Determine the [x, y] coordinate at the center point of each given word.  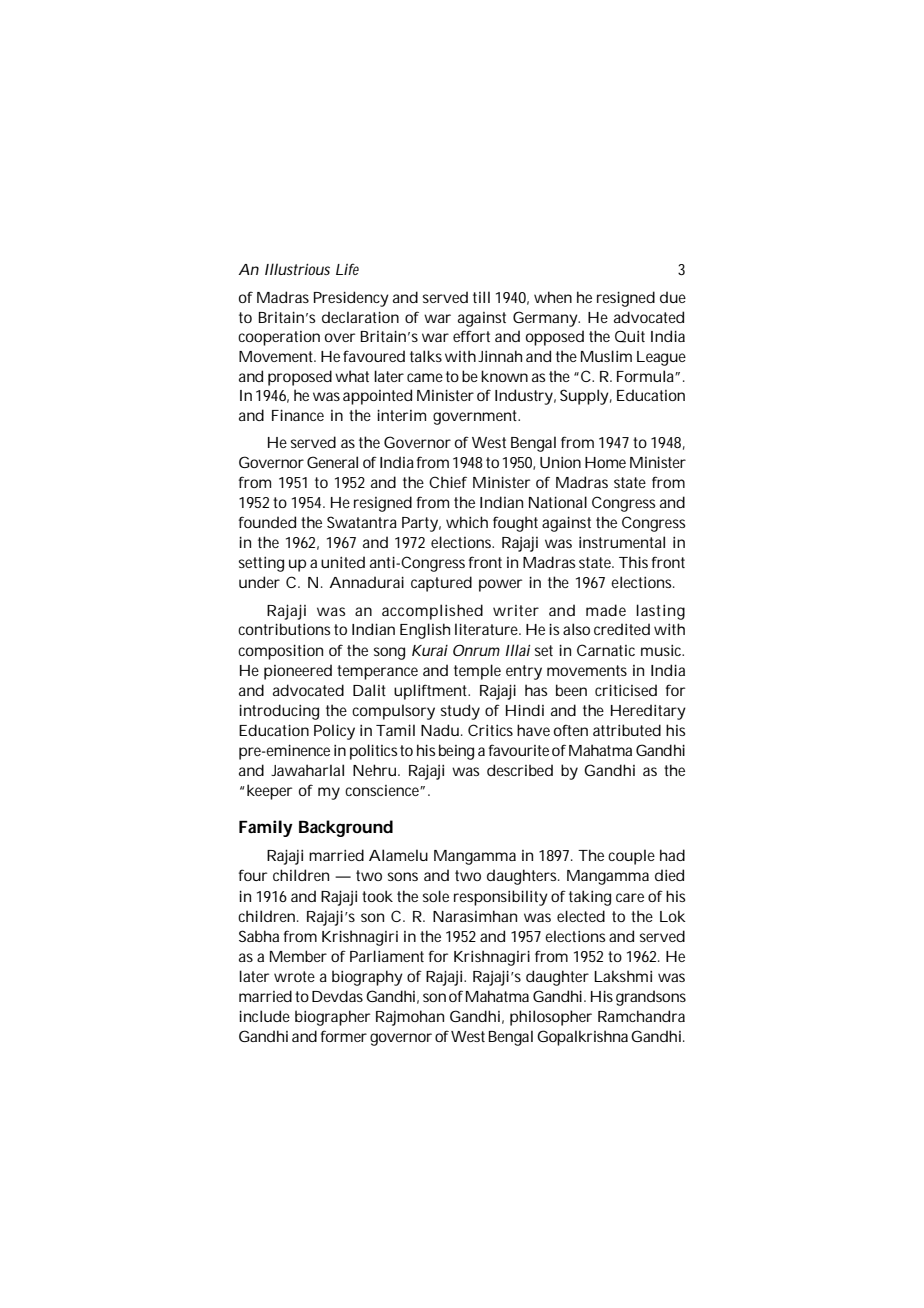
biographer [332, 1018]
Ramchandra [641, 1016]
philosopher [551, 1018]
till [481, 297]
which [467, 522]
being [456, 752]
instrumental [622, 542]
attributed [627, 730]
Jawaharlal [307, 770]
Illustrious [297, 269]
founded [267, 522]
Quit [630, 336]
